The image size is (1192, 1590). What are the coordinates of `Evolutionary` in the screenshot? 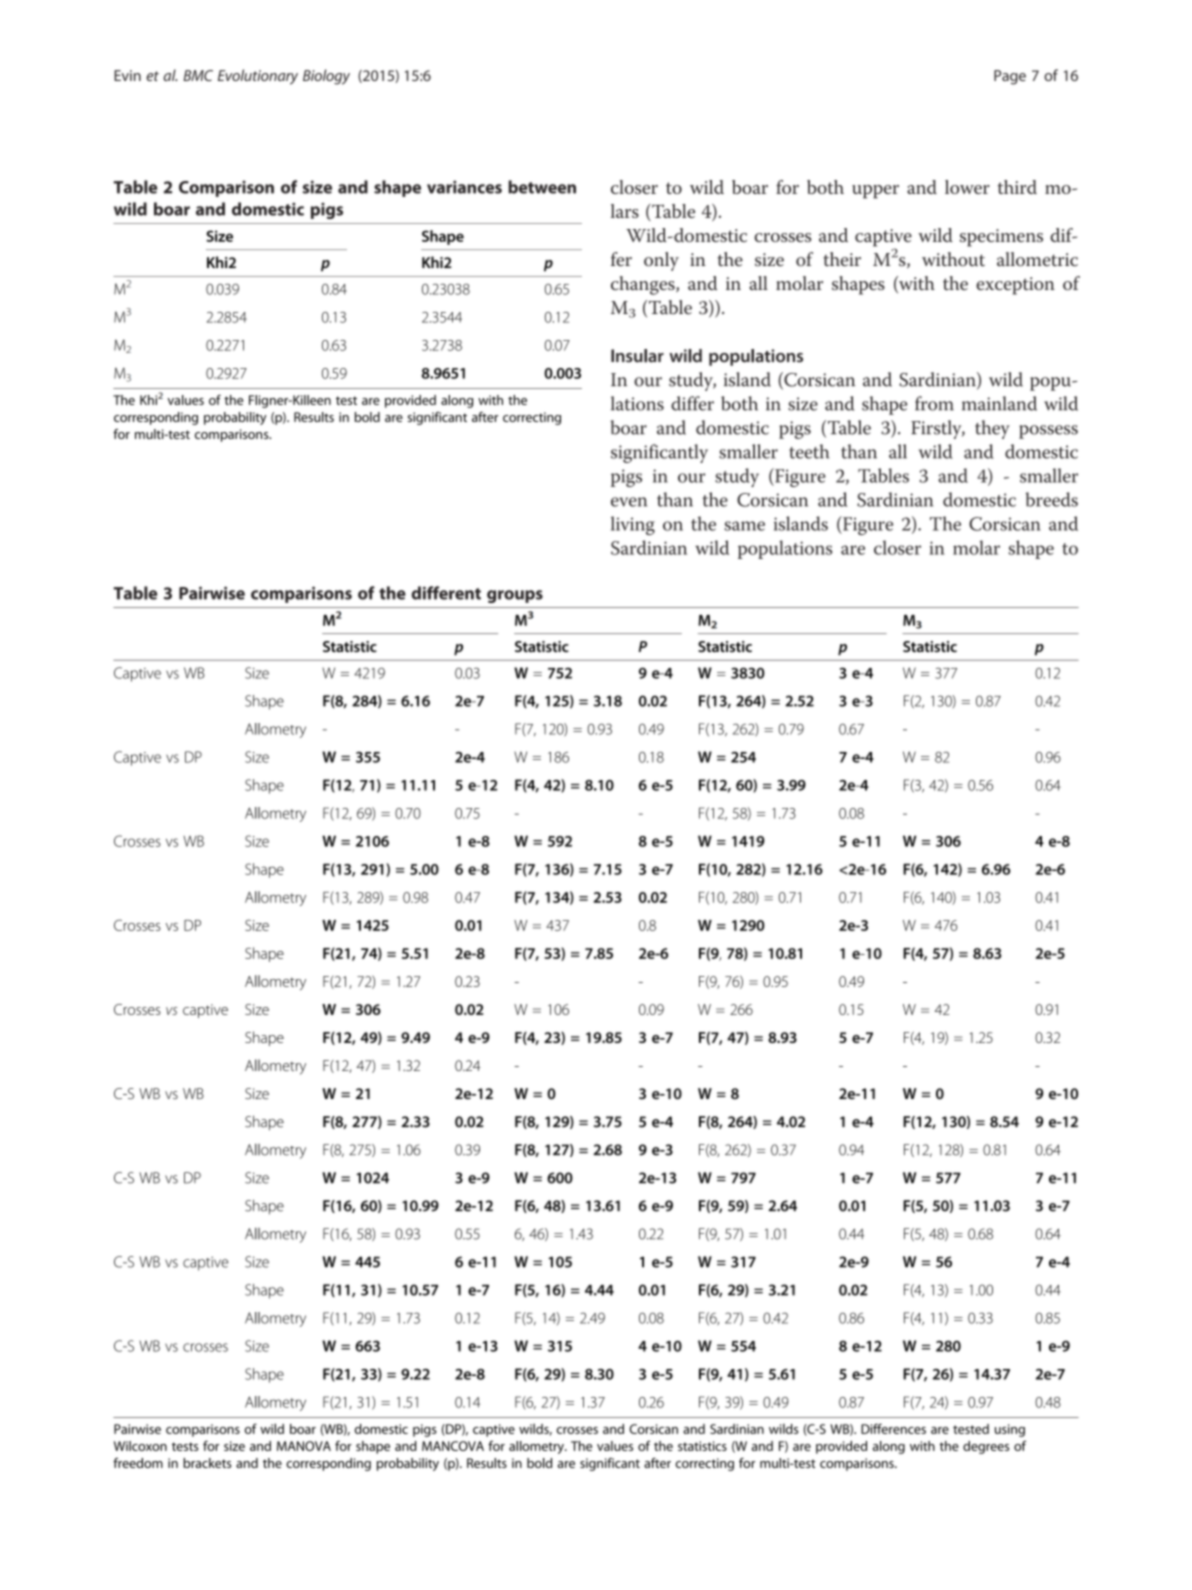 It's located at (258, 77).
